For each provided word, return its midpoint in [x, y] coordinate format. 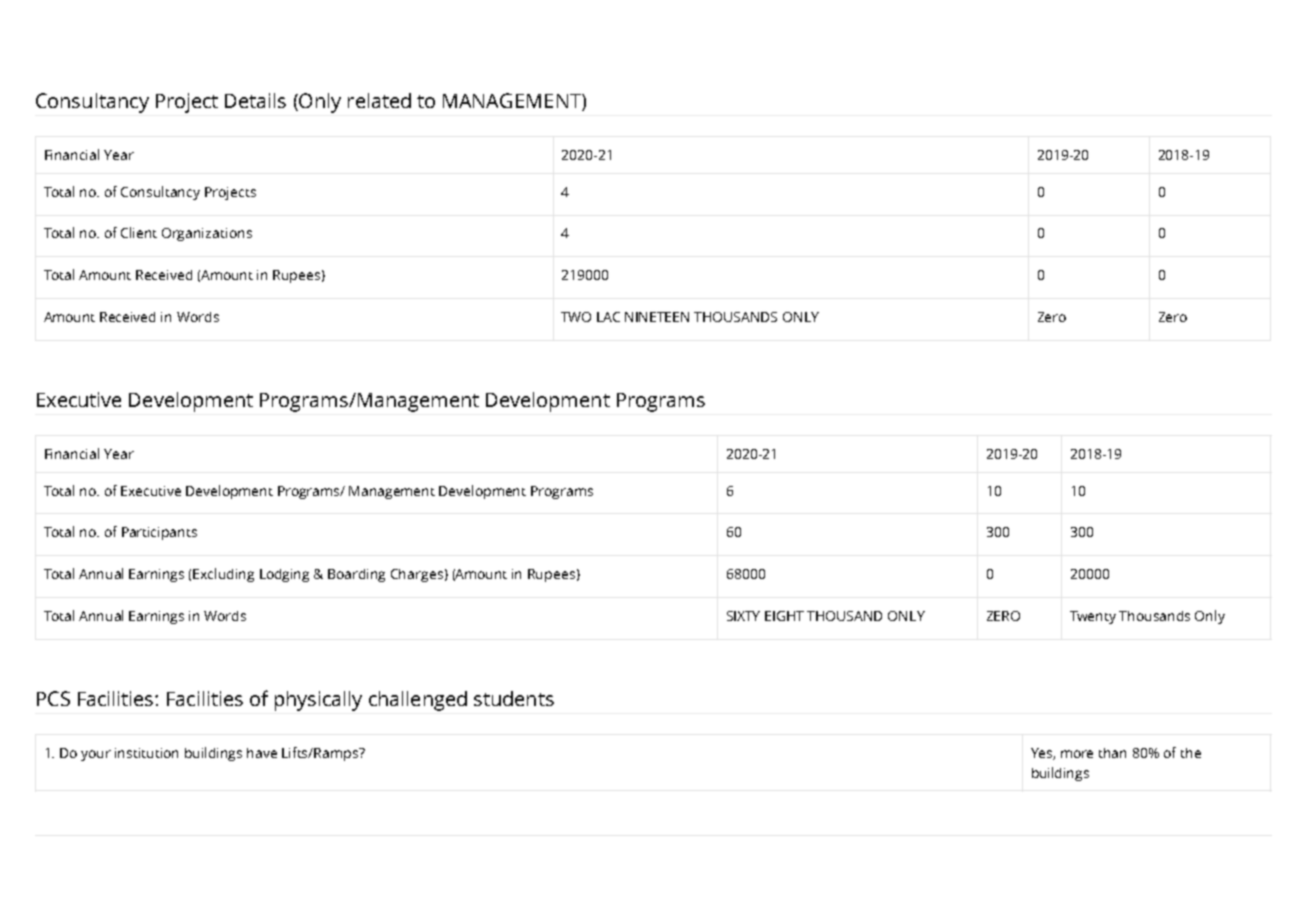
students [514, 698]
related [379, 100]
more [1077, 754]
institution [146, 753]
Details [255, 100]
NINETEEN [657, 317]
